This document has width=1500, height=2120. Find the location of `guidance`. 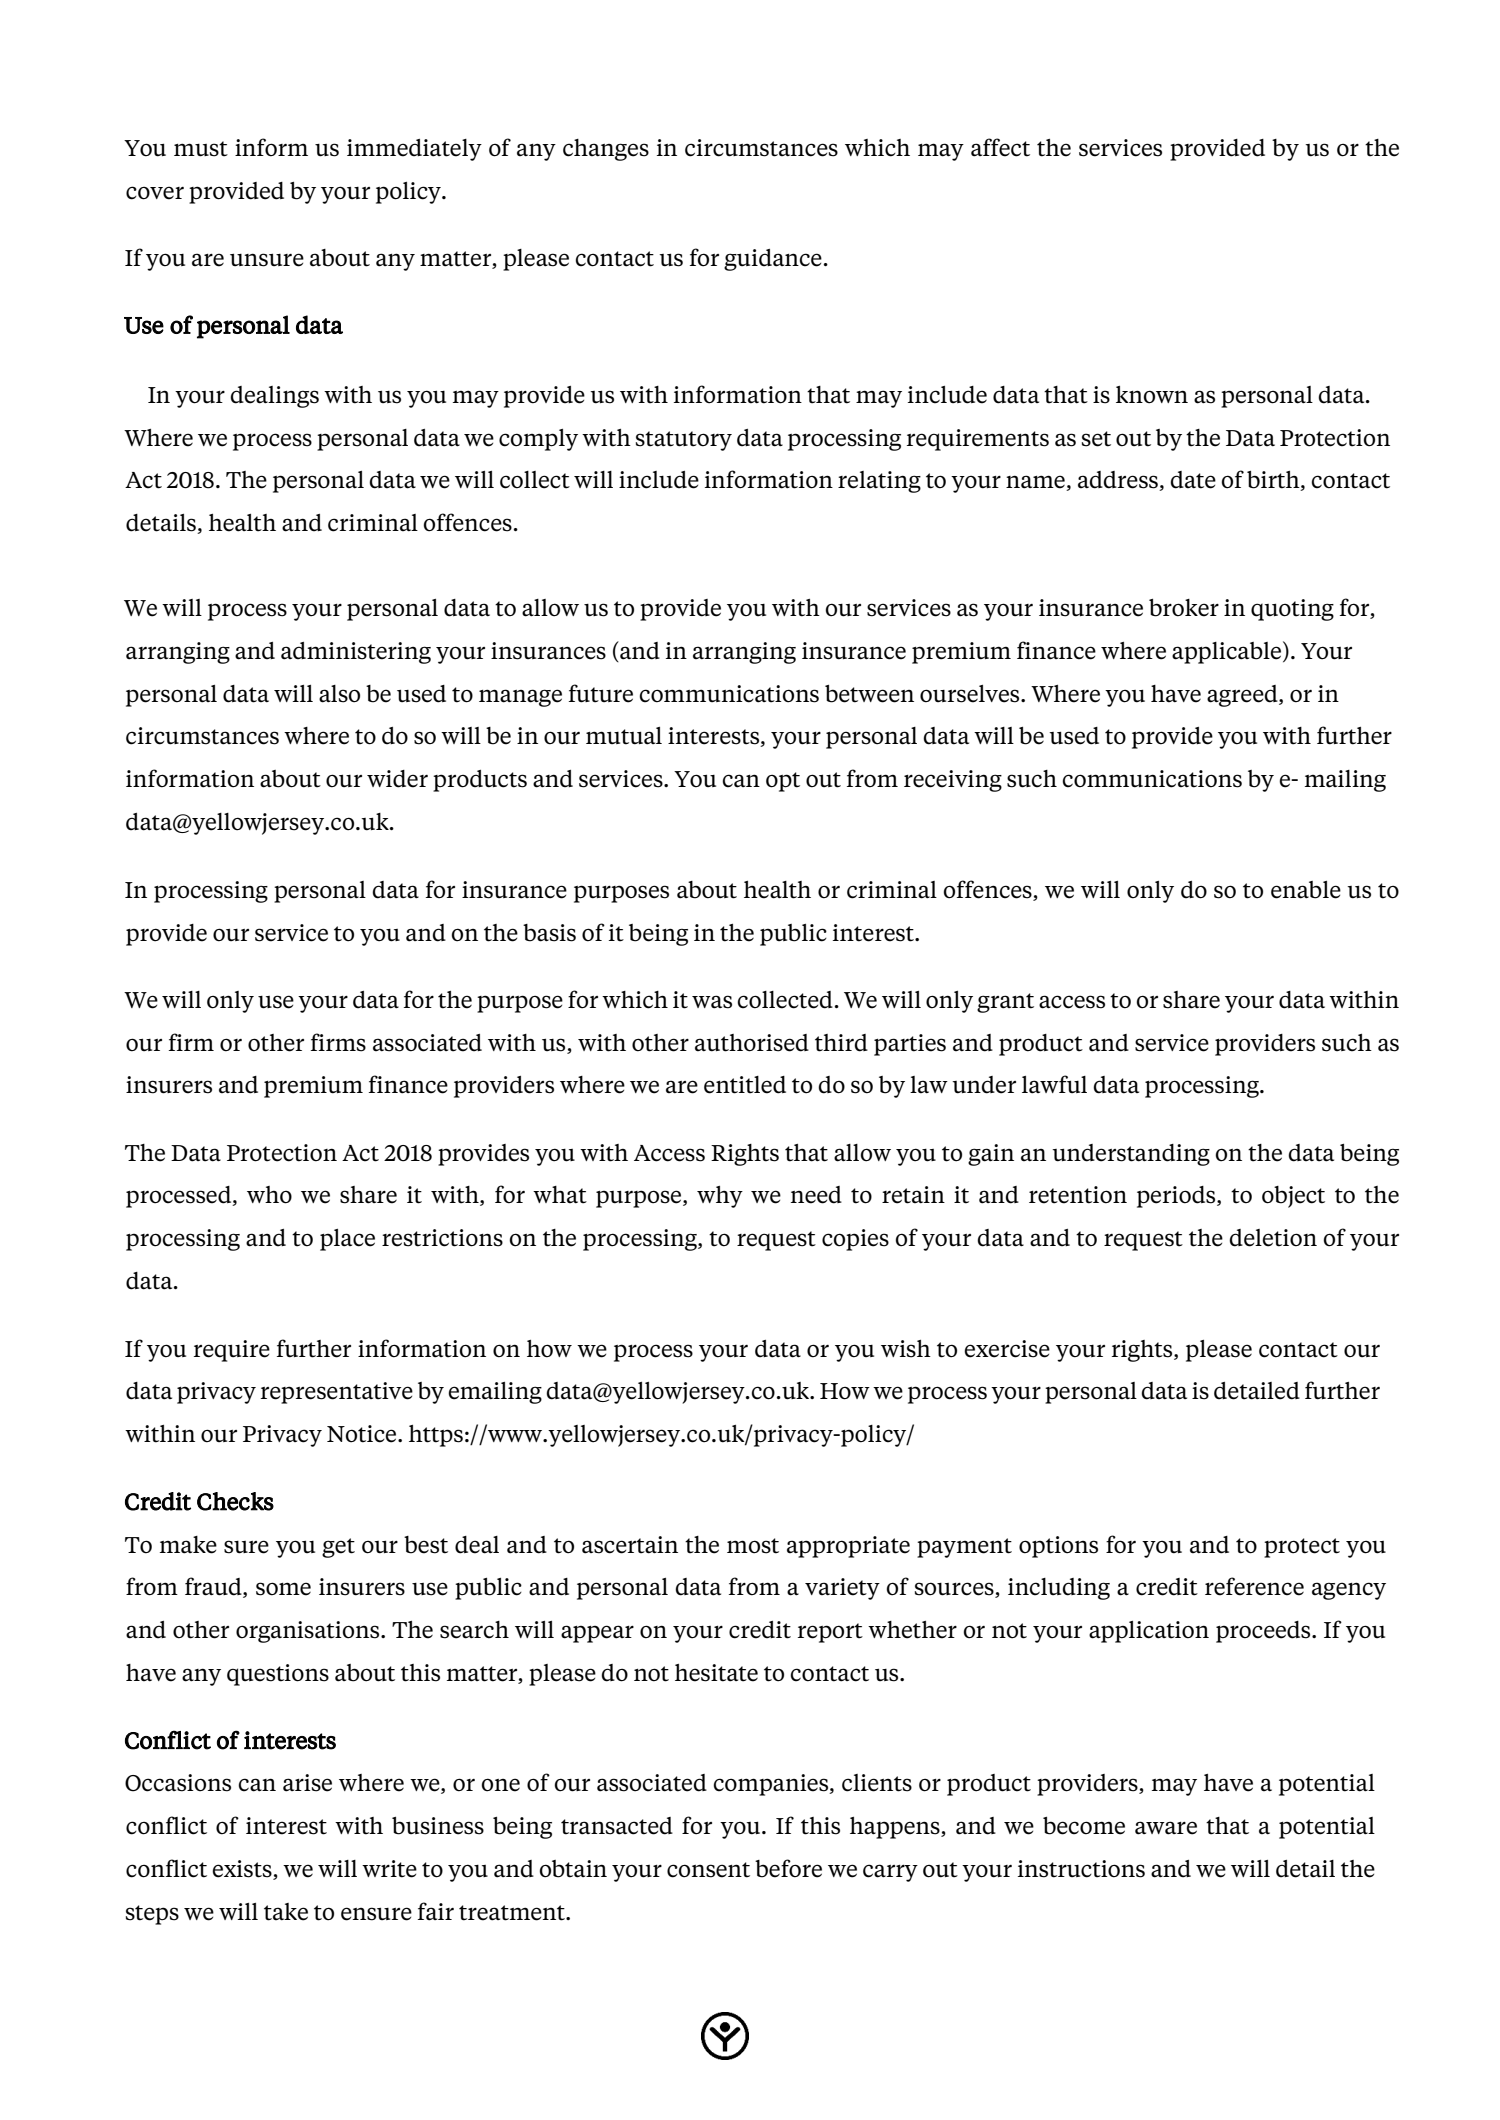

guidance is located at coordinates (773, 260).
